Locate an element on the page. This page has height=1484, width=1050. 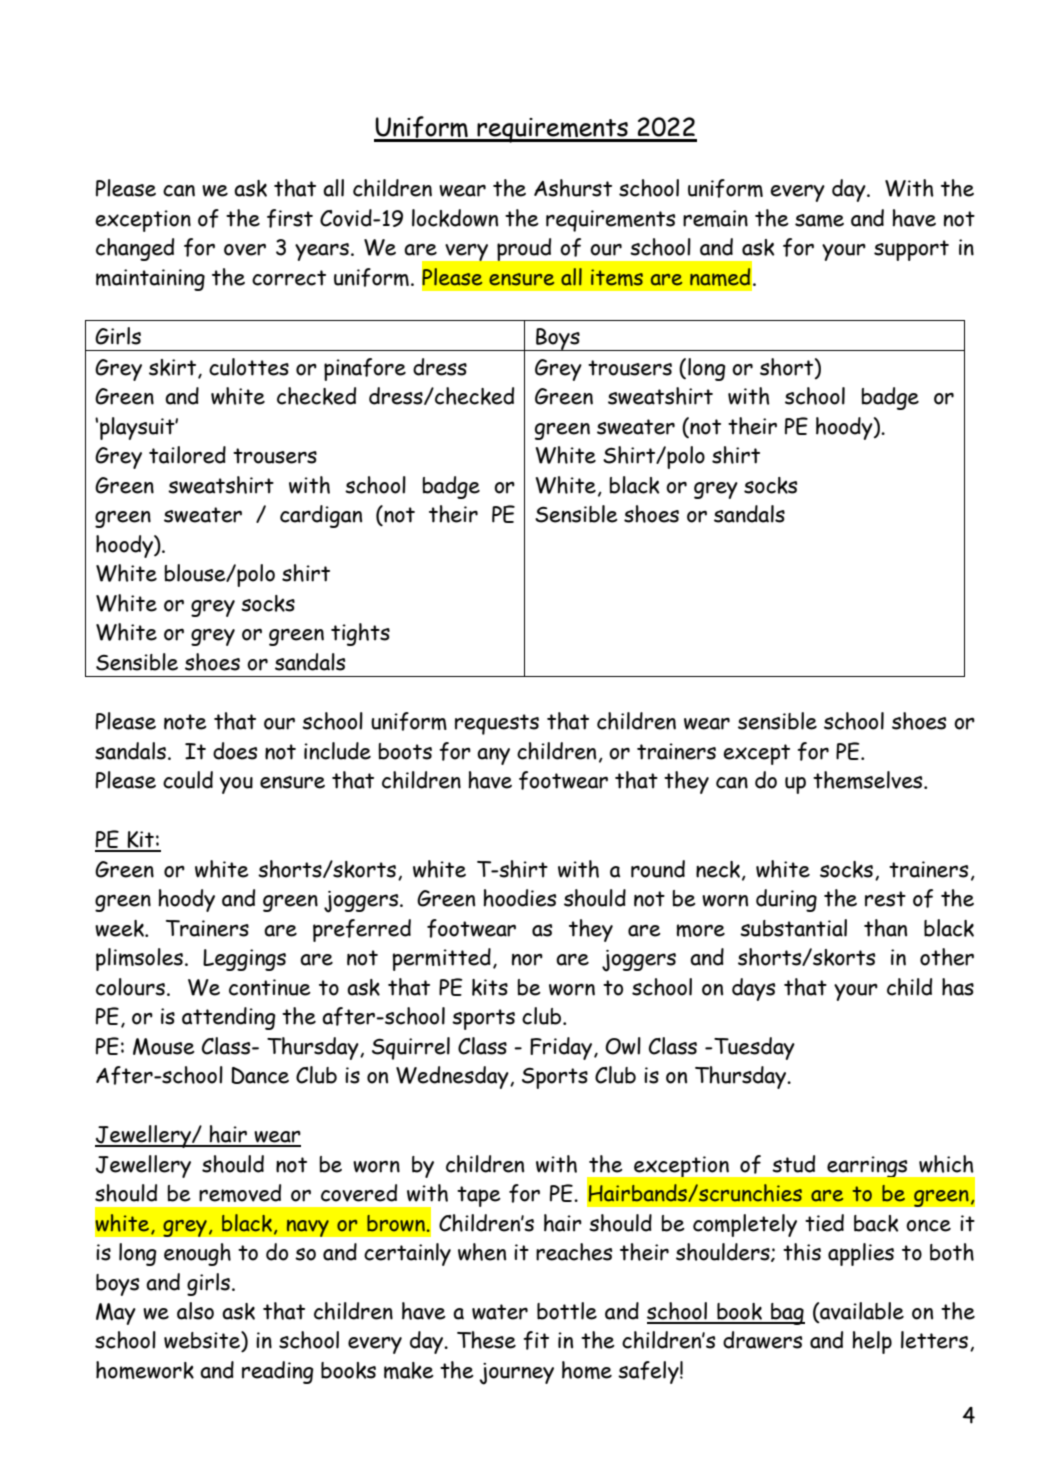
support is located at coordinates (911, 250).
